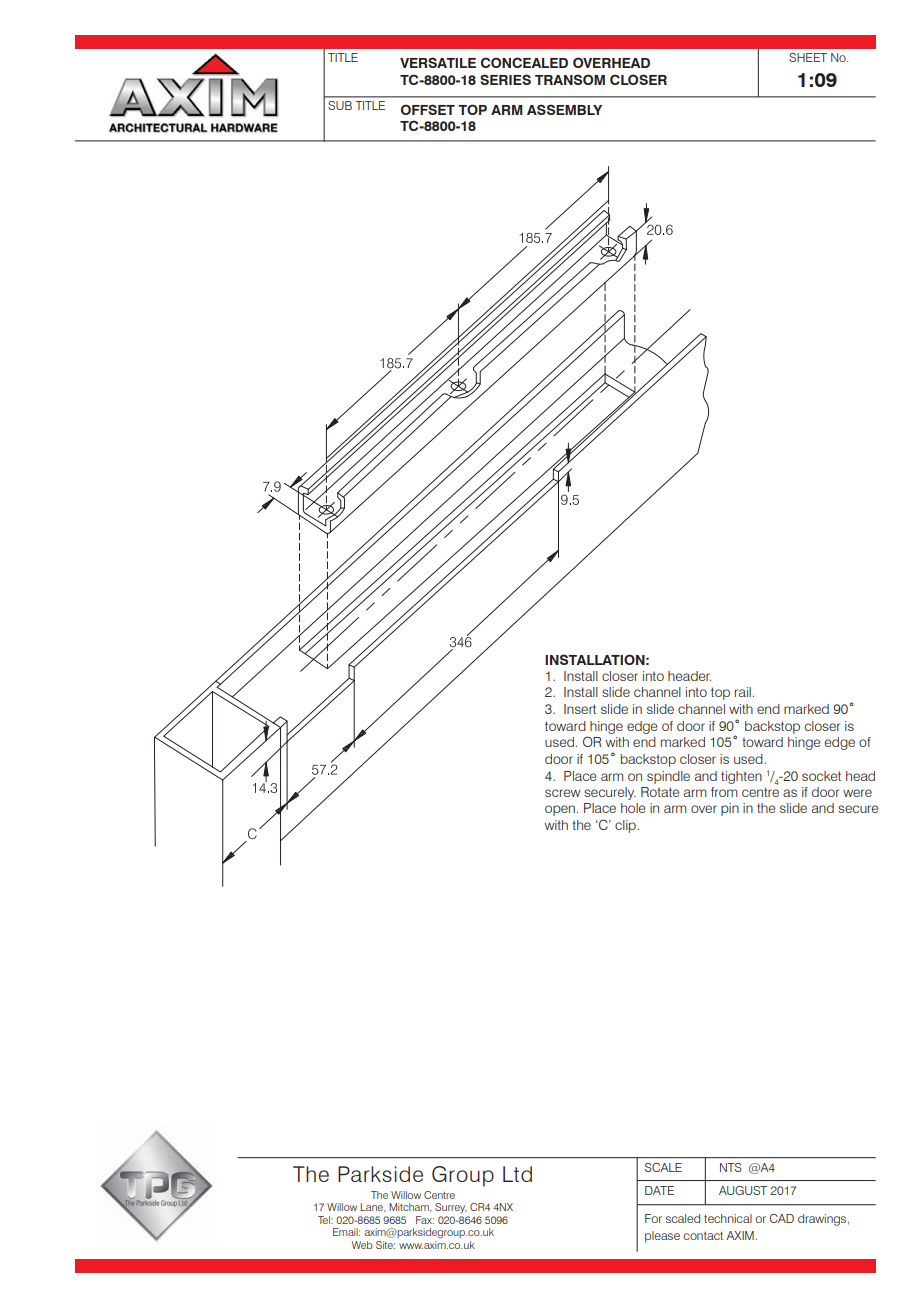 The width and height of the image is (924, 1308). I want to click on open, so click(560, 810).
